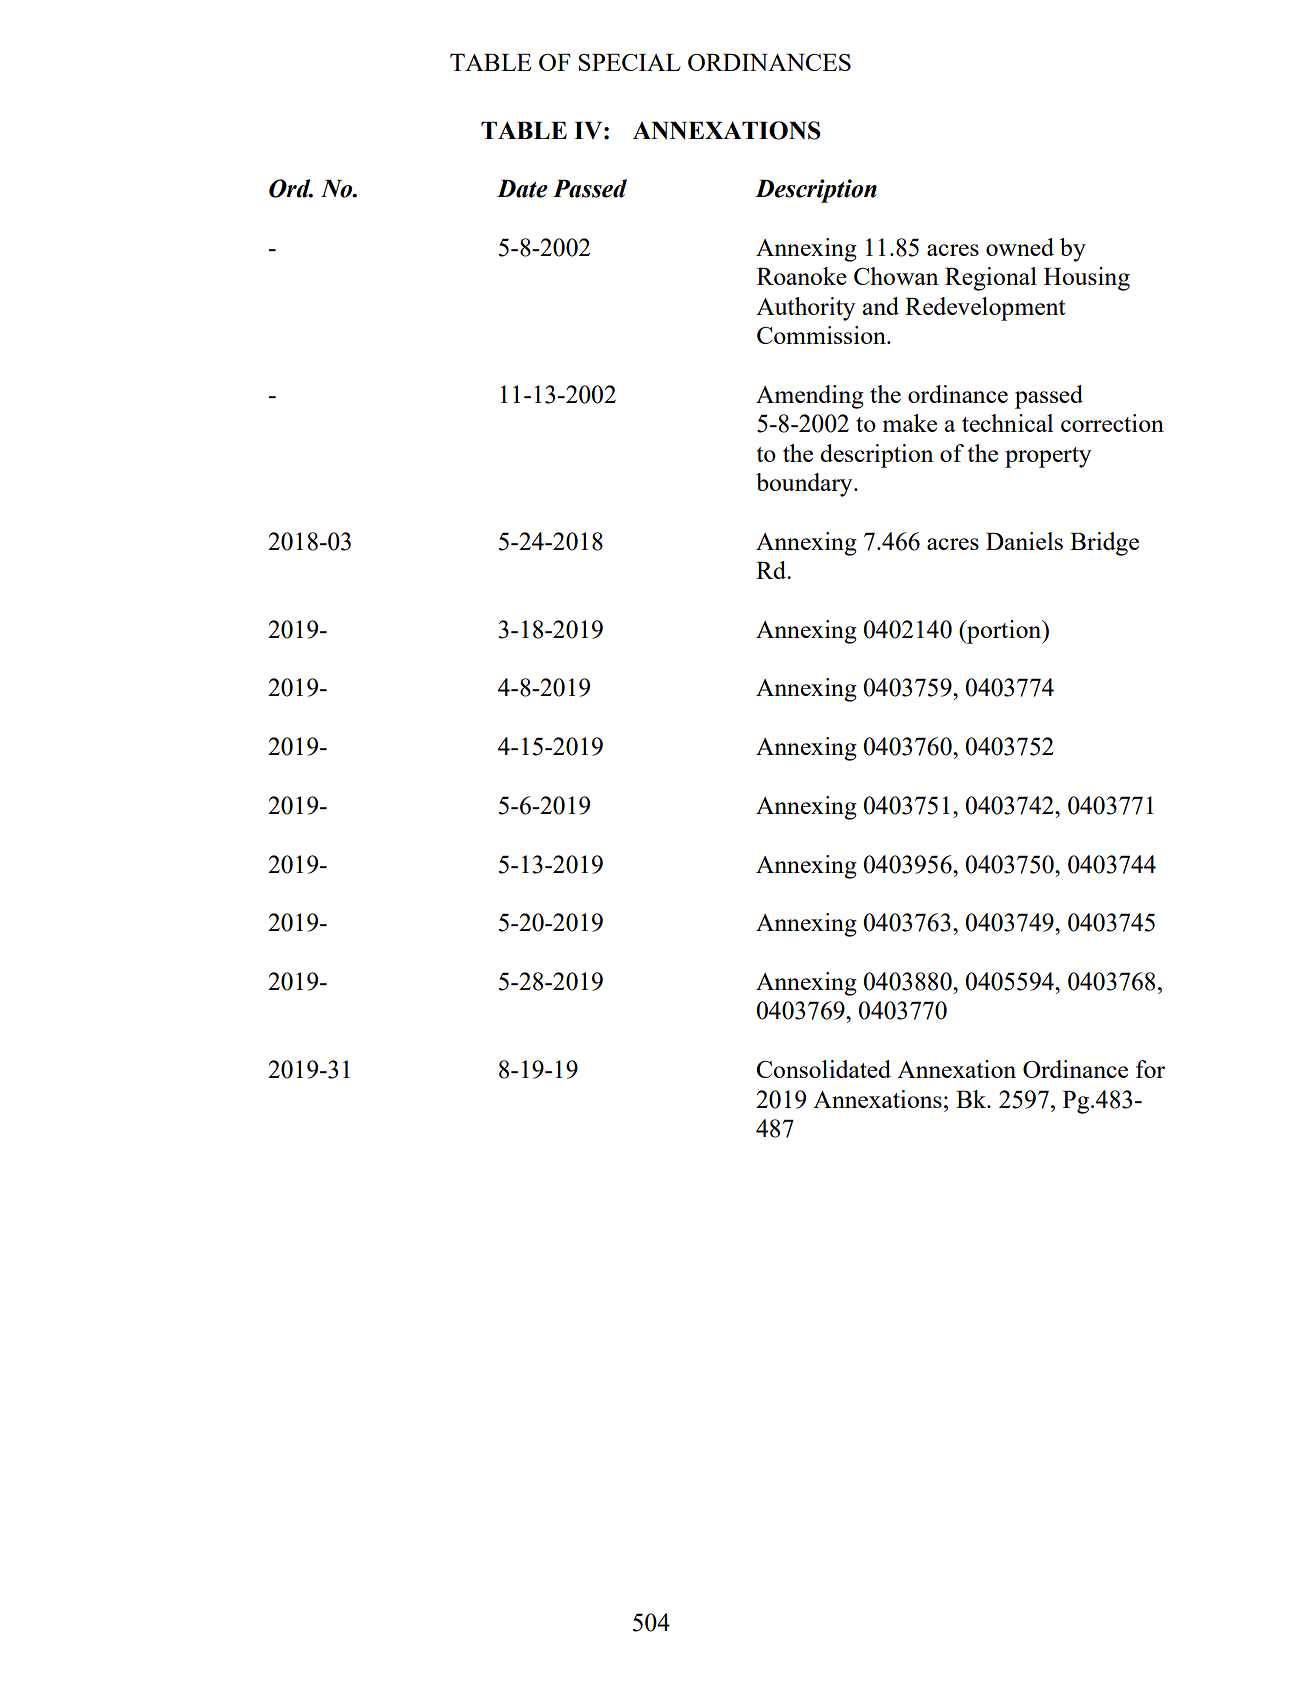  Describe the element at coordinates (1020, 247) in the image. I see `owned` at that location.
